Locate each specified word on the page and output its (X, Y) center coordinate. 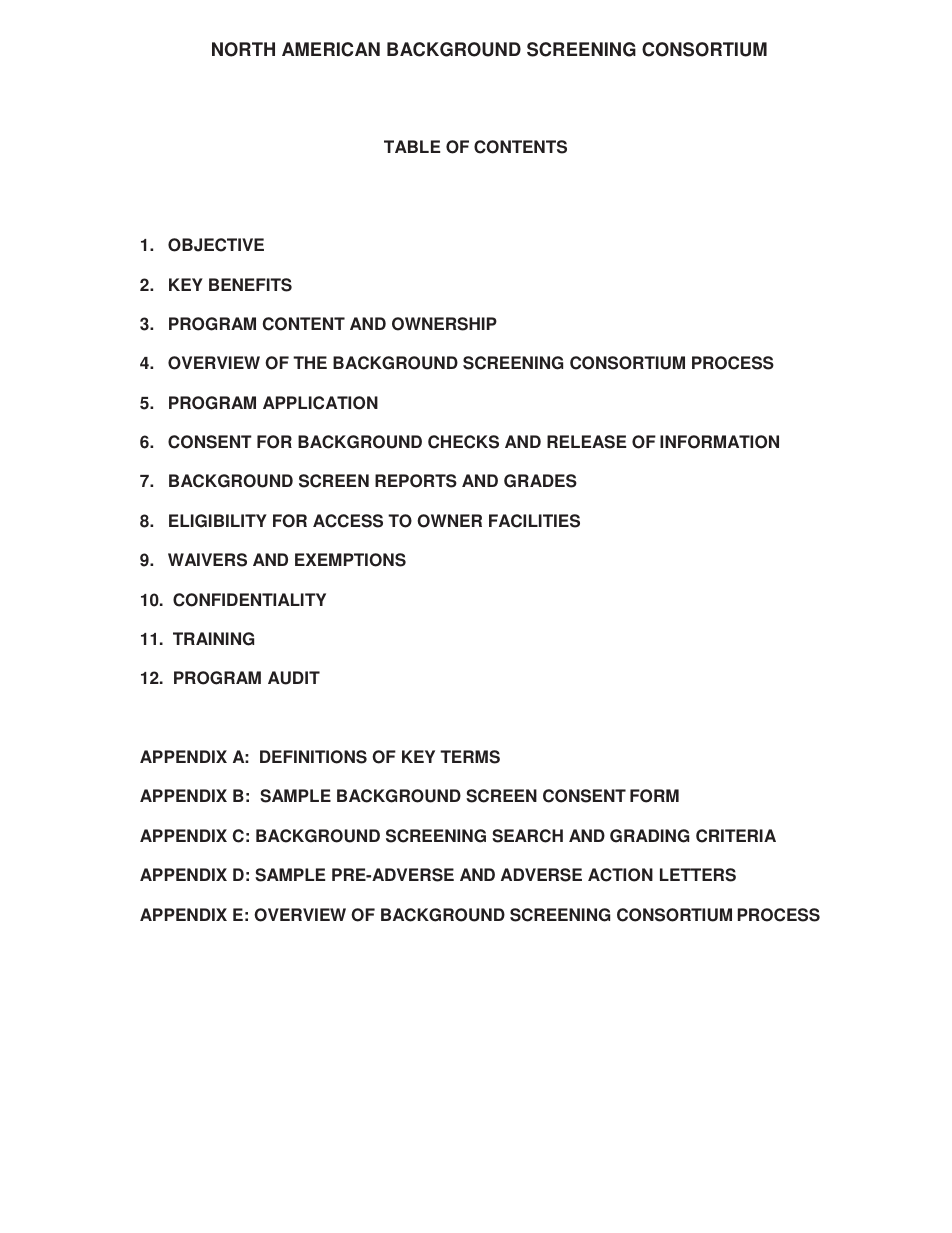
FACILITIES (534, 521)
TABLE (412, 146)
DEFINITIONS (313, 757)
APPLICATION (320, 403)
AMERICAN (331, 49)
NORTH (243, 49)
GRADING (649, 836)
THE (310, 362)
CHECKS (463, 442)
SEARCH (527, 836)
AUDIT (294, 678)
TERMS (470, 757)
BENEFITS (250, 285)
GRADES (540, 481)
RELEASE (586, 442)
